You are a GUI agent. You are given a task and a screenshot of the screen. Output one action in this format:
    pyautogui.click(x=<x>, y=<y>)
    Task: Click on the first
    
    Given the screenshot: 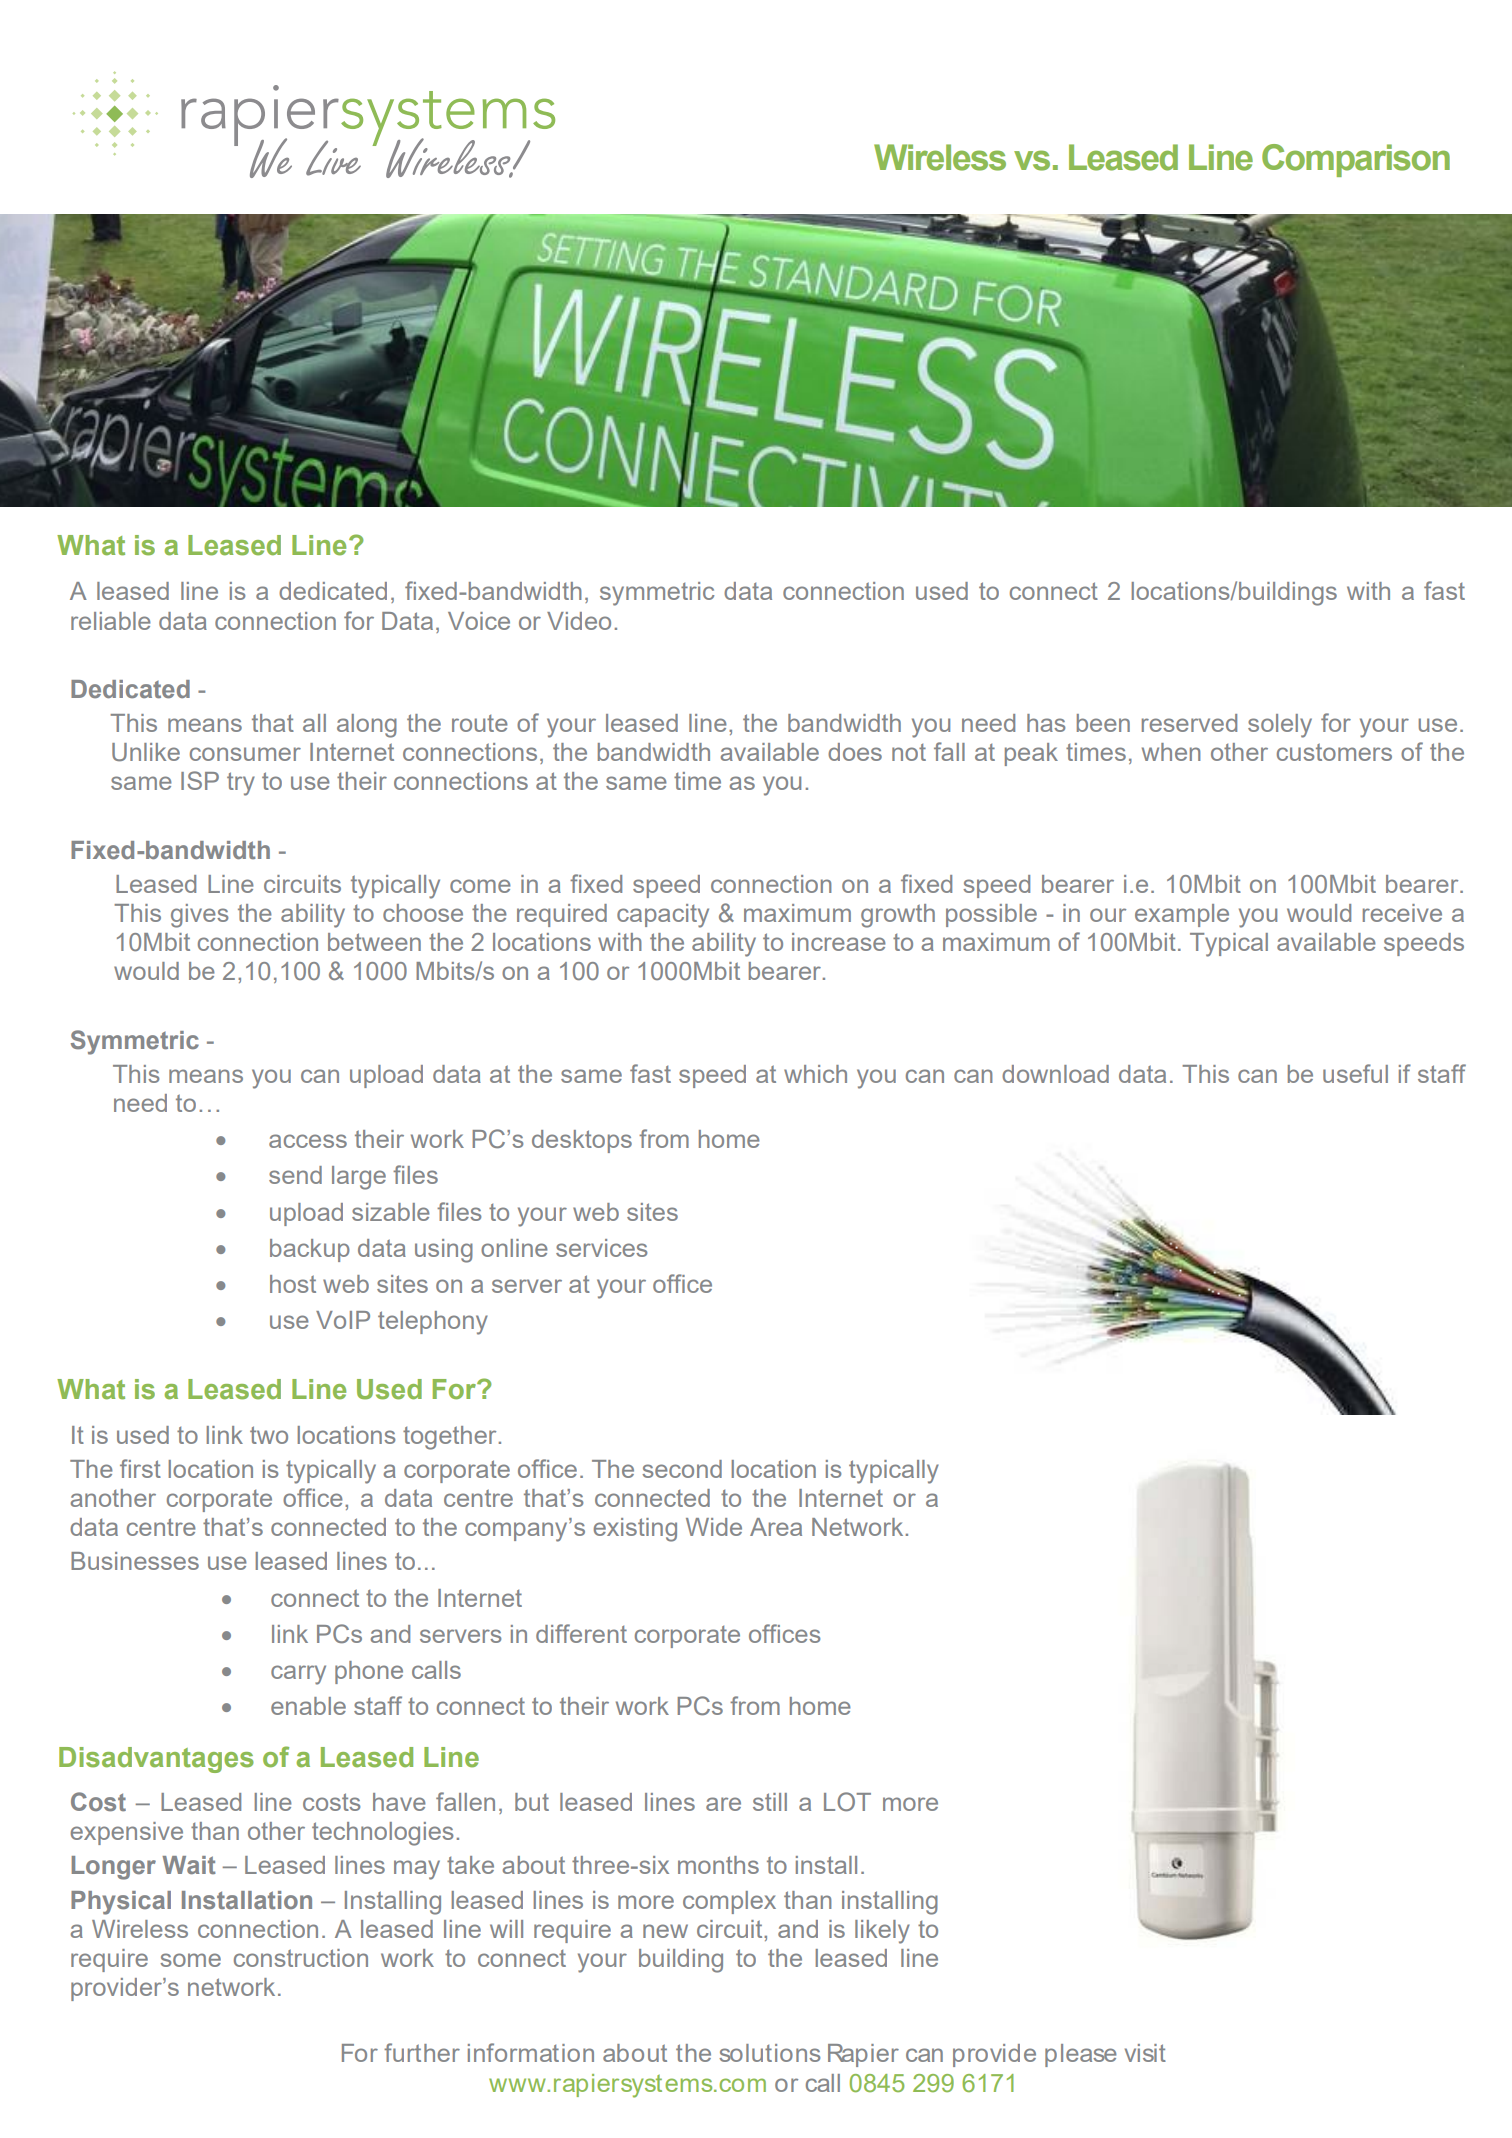 What is the action you would take?
    pyautogui.click(x=140, y=1468)
